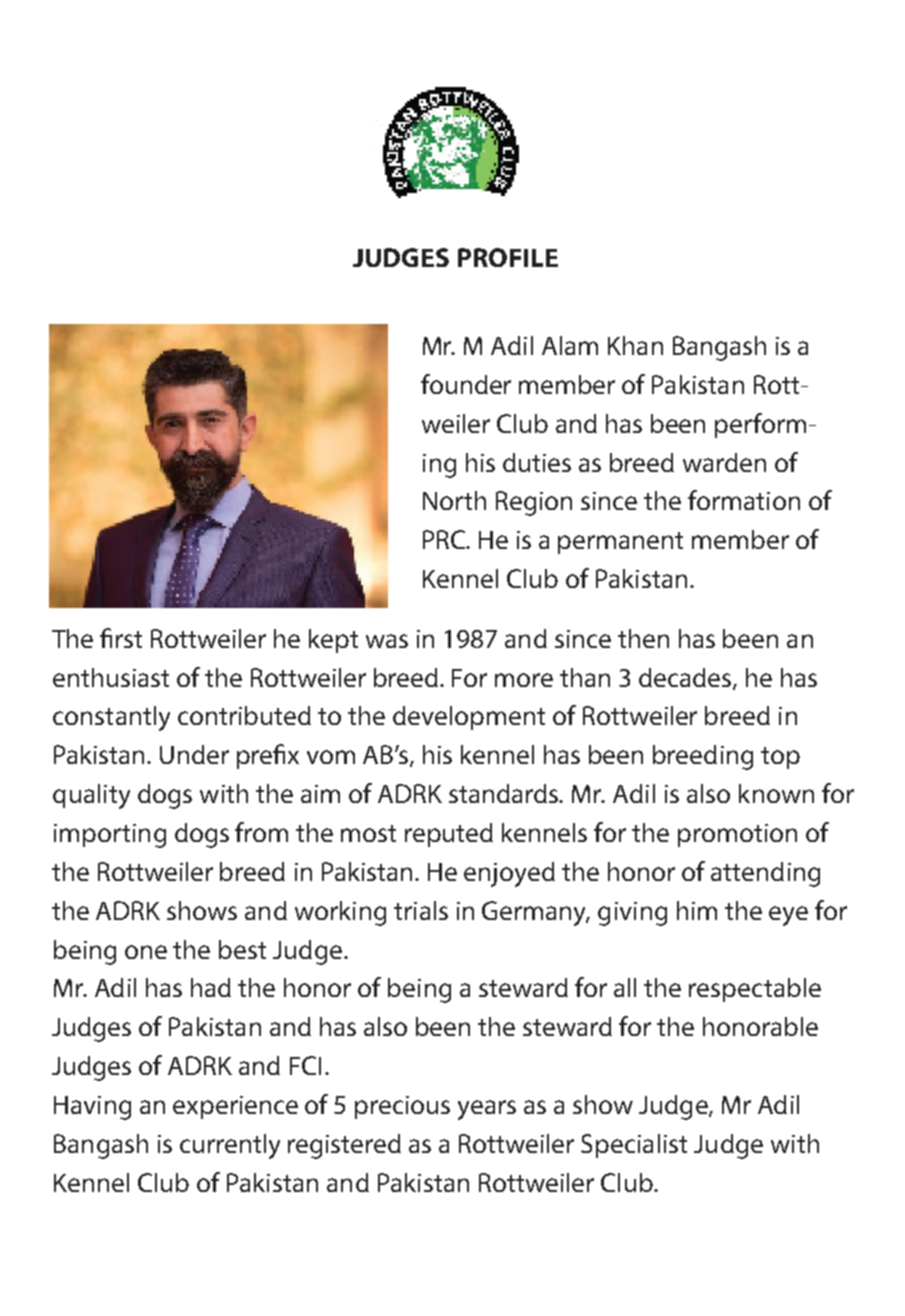 The image size is (905, 1316). Describe the element at coordinates (469, 718) in the page. I see `development` at that location.
